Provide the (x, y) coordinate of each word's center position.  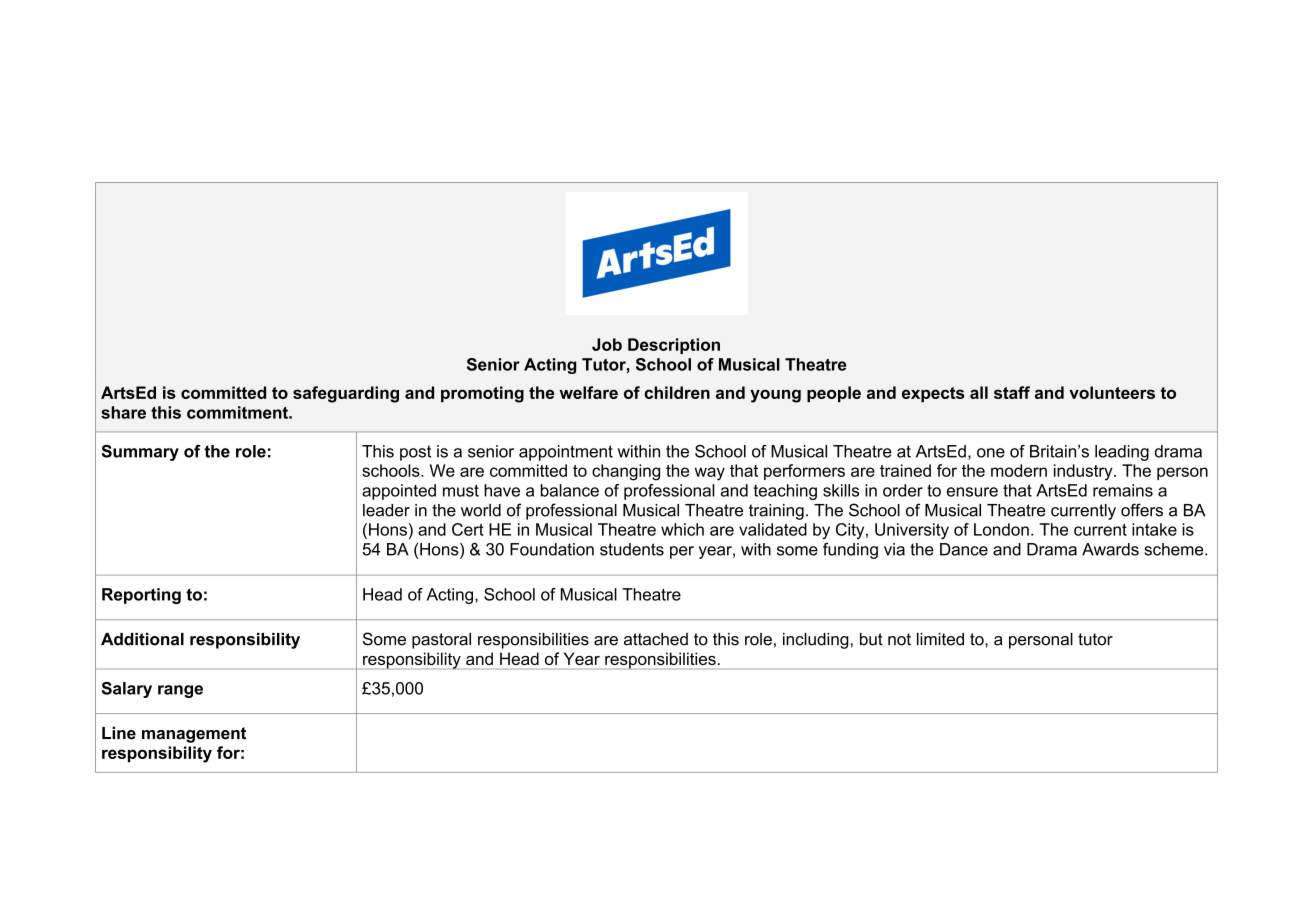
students (632, 549)
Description (674, 346)
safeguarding (346, 394)
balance (569, 490)
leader (386, 510)
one (991, 453)
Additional (142, 639)
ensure (972, 492)
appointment (566, 453)
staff (1012, 392)
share (123, 412)
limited (940, 639)
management (194, 735)
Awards (1110, 549)
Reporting (141, 596)
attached (656, 639)
